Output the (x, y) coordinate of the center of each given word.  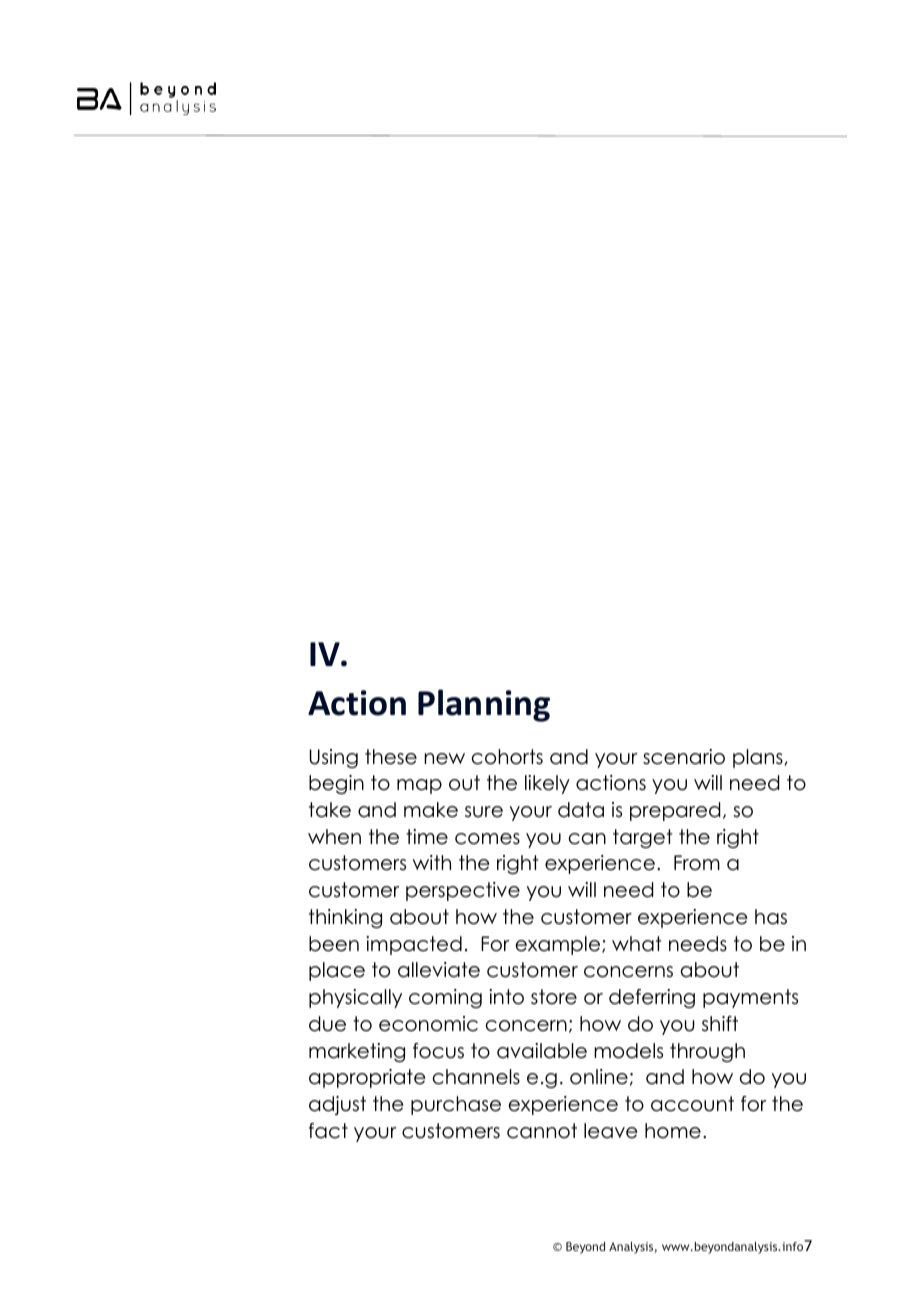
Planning (484, 705)
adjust (337, 1105)
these (391, 757)
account (692, 1104)
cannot (542, 1131)
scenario (684, 757)
